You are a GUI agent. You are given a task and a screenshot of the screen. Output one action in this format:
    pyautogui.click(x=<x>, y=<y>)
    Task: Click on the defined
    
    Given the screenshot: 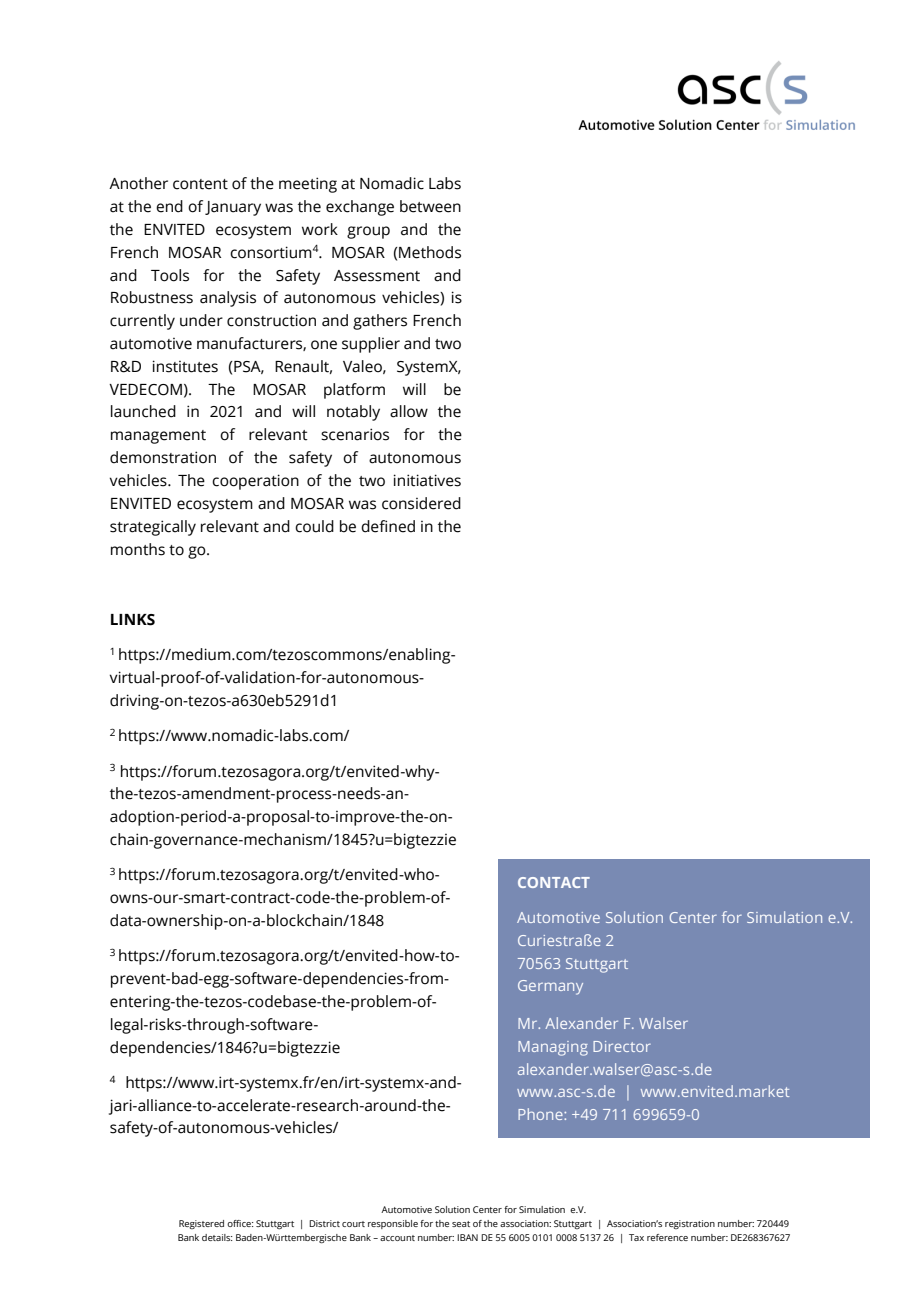 What is the action you would take?
    pyautogui.click(x=388, y=526)
